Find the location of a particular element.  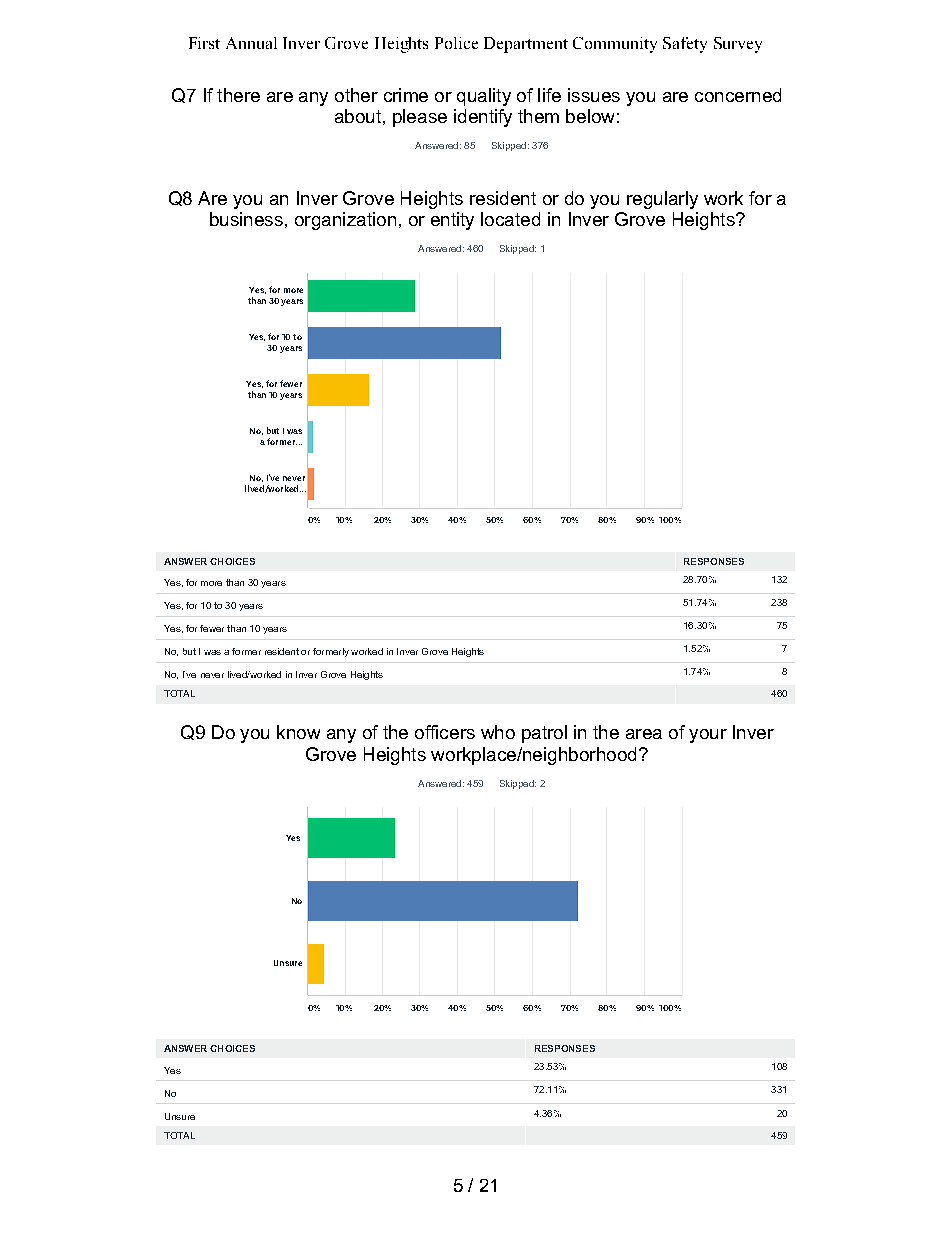

Safety is located at coordinates (685, 45).
